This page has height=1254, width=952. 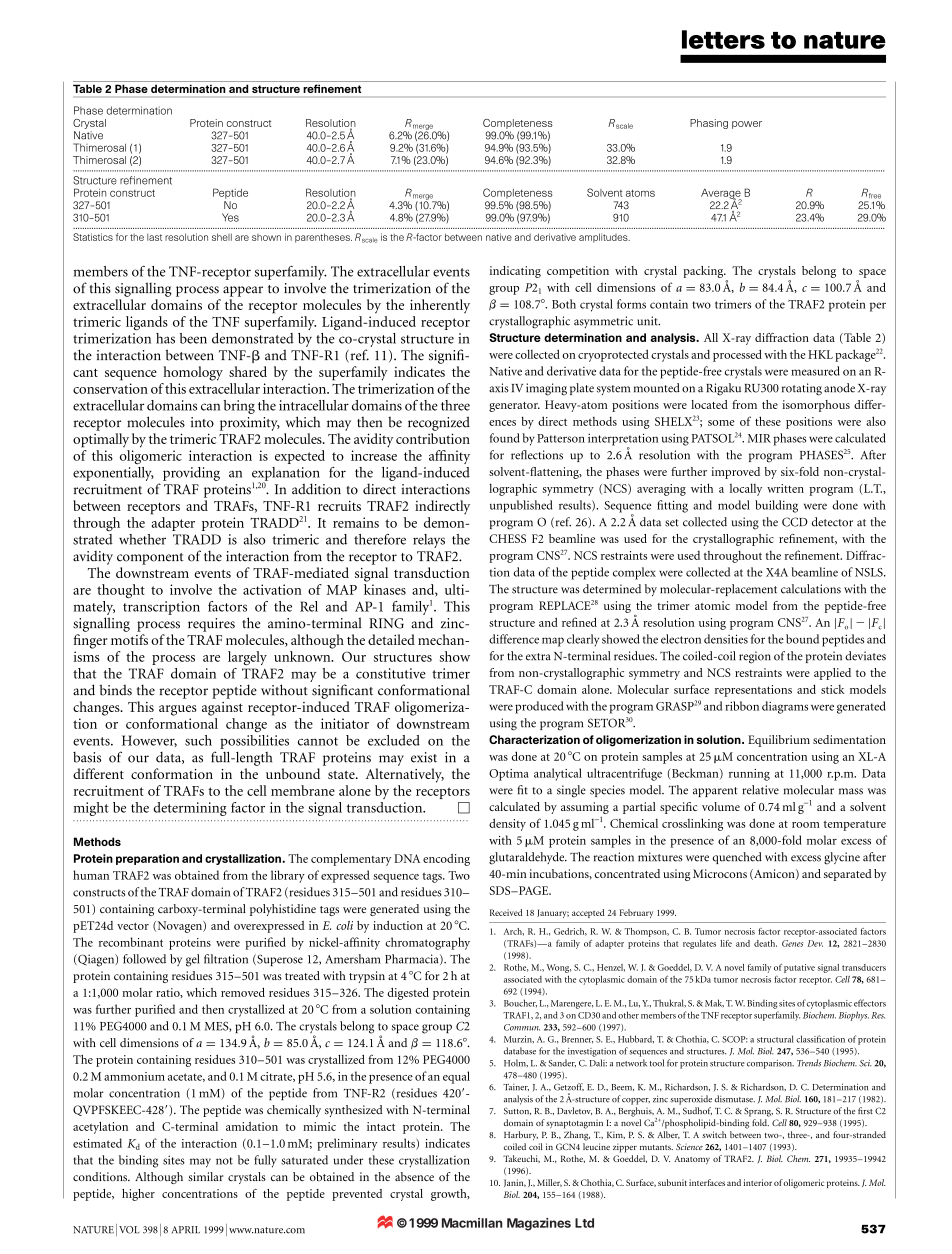 I want to click on region, so click(x=755, y=657).
